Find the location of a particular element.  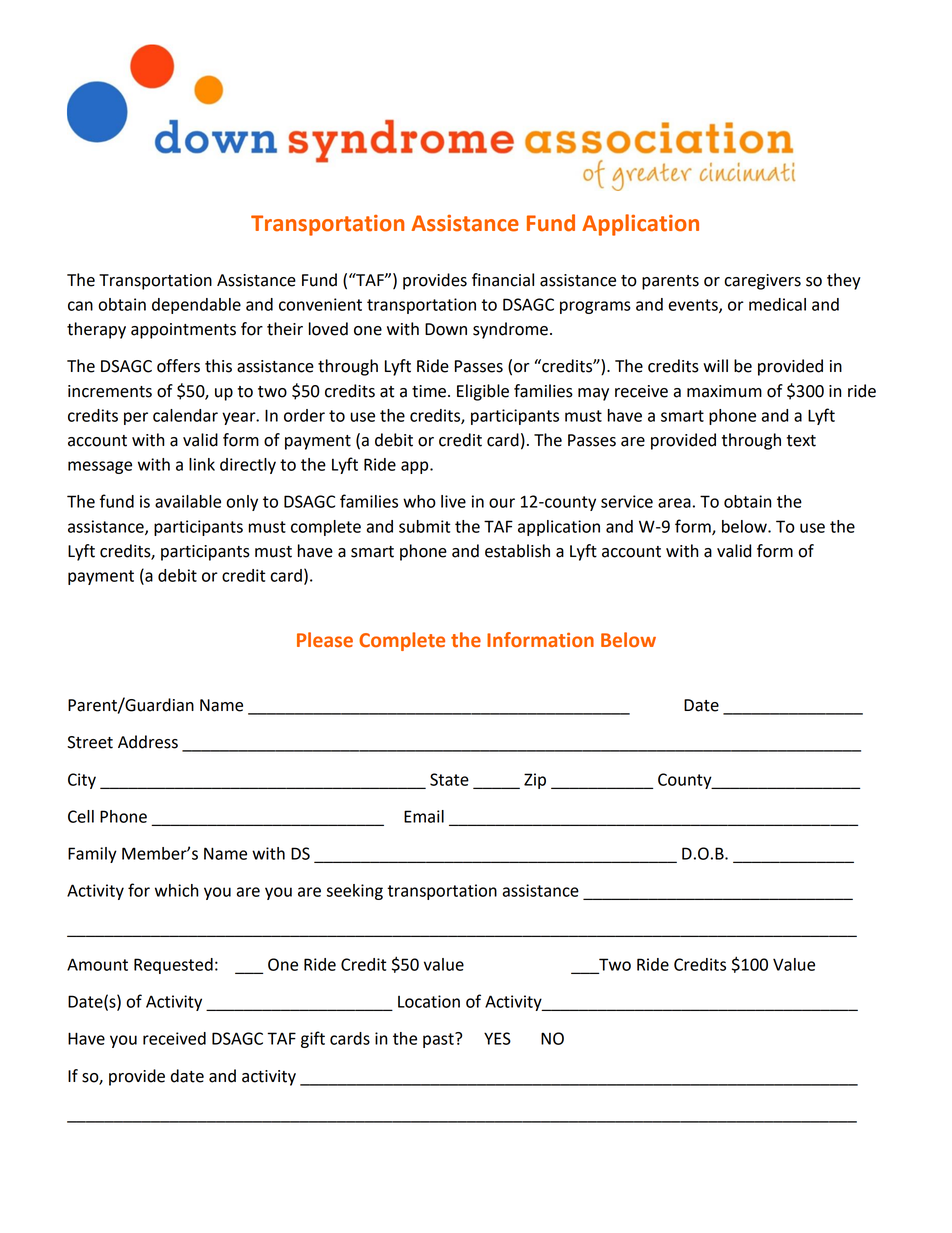

available is located at coordinates (188, 501).
